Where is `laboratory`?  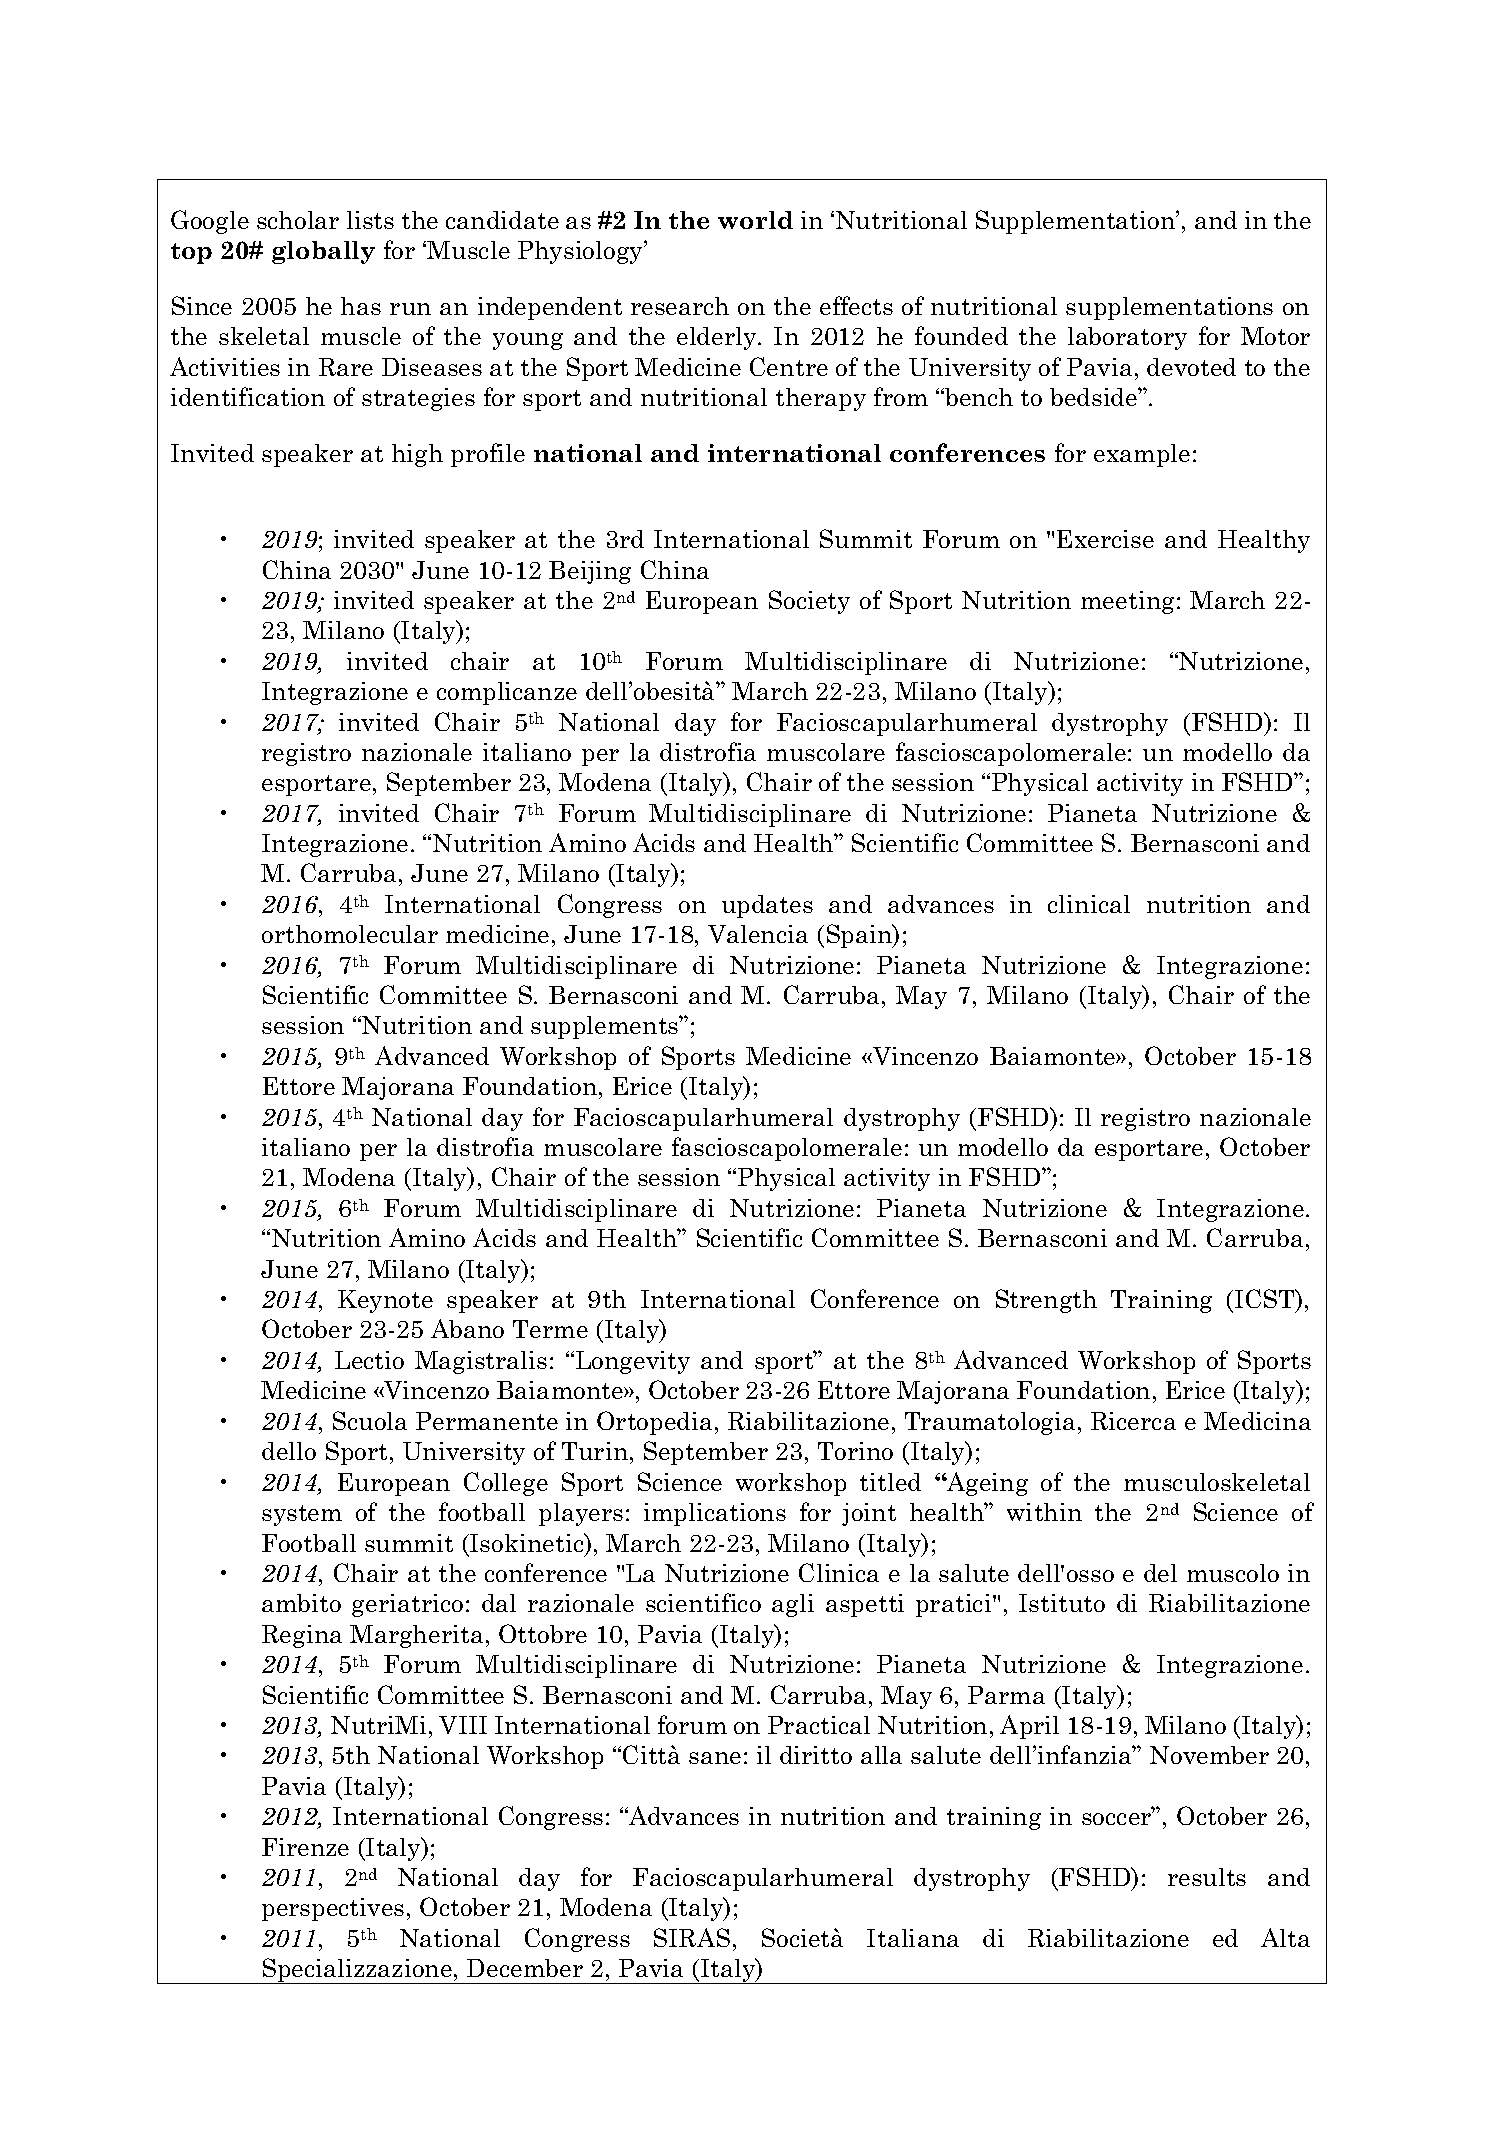
laboratory is located at coordinates (1127, 338).
